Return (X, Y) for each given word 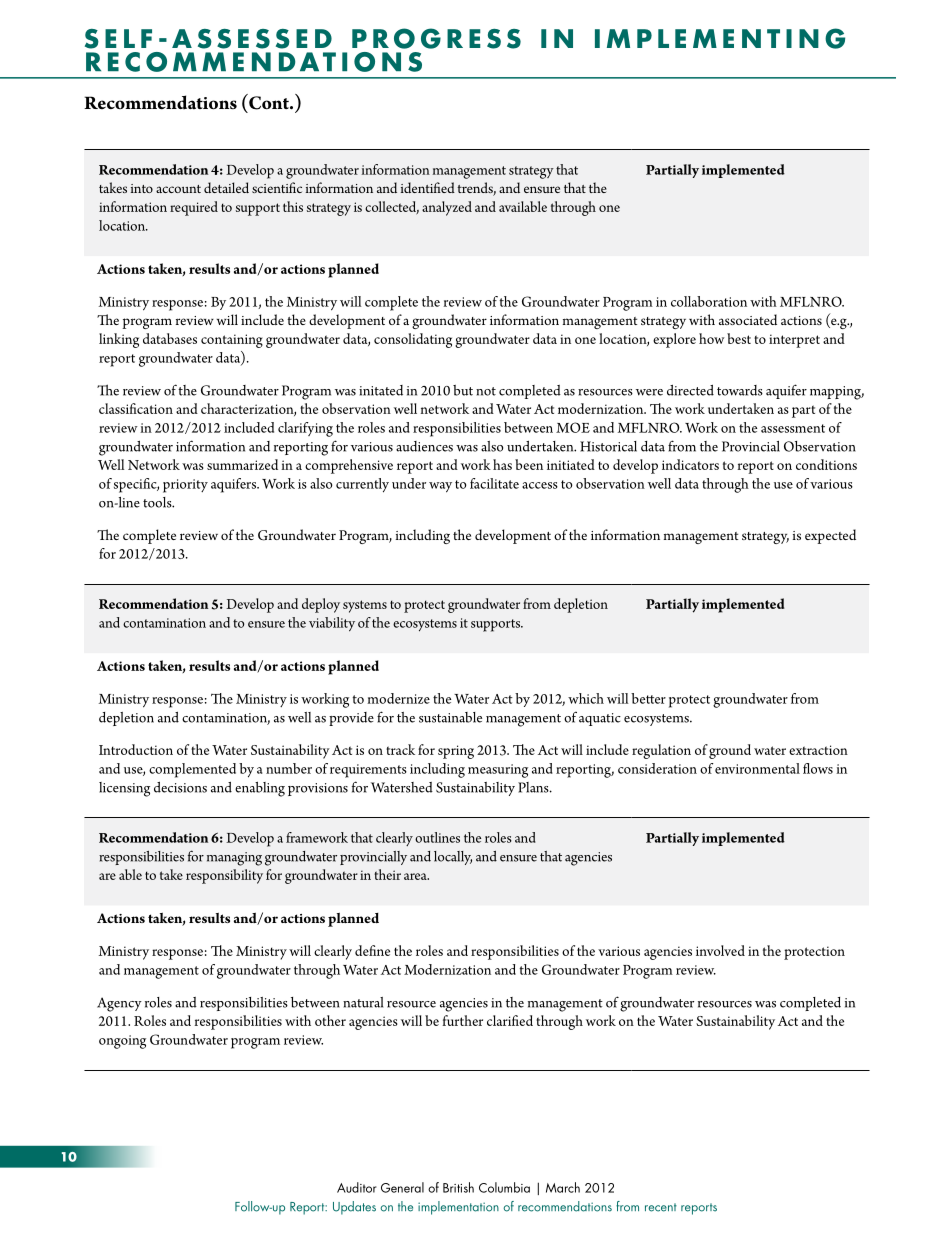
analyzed (447, 208)
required (194, 208)
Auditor (357, 1187)
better (648, 698)
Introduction (136, 749)
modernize (398, 698)
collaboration (709, 301)
